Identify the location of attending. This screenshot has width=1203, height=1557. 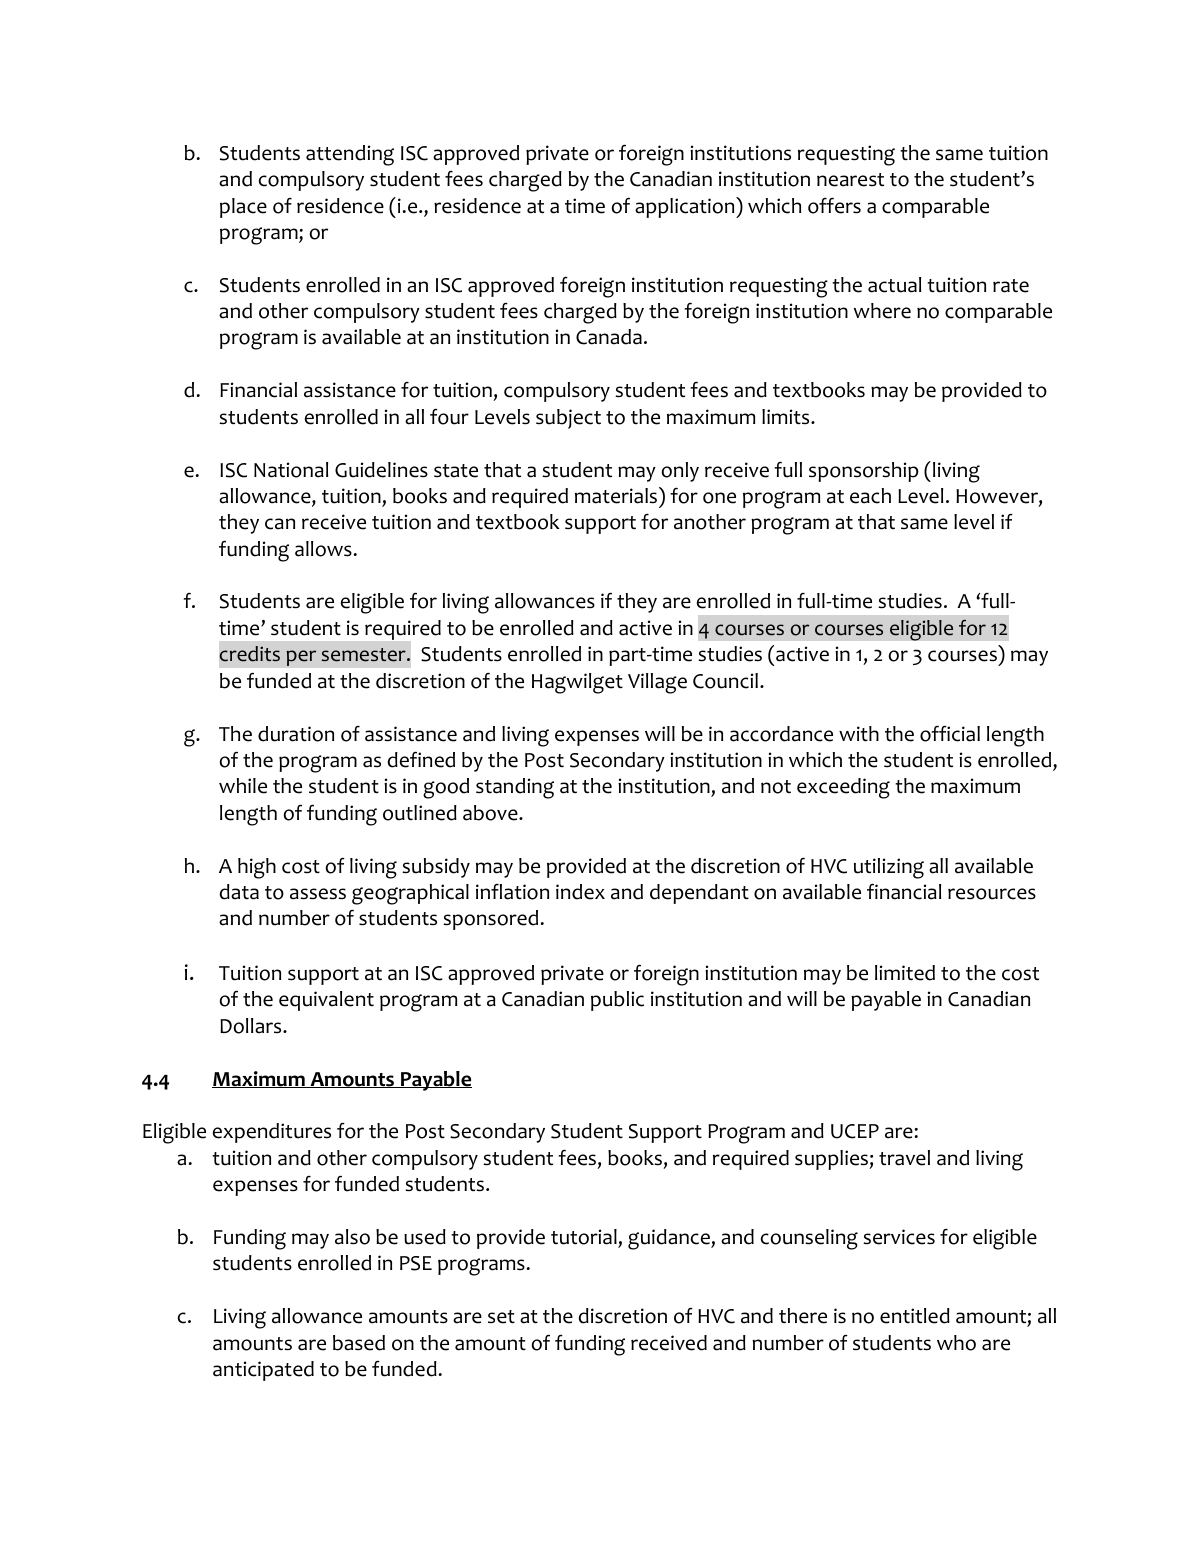
(350, 155).
